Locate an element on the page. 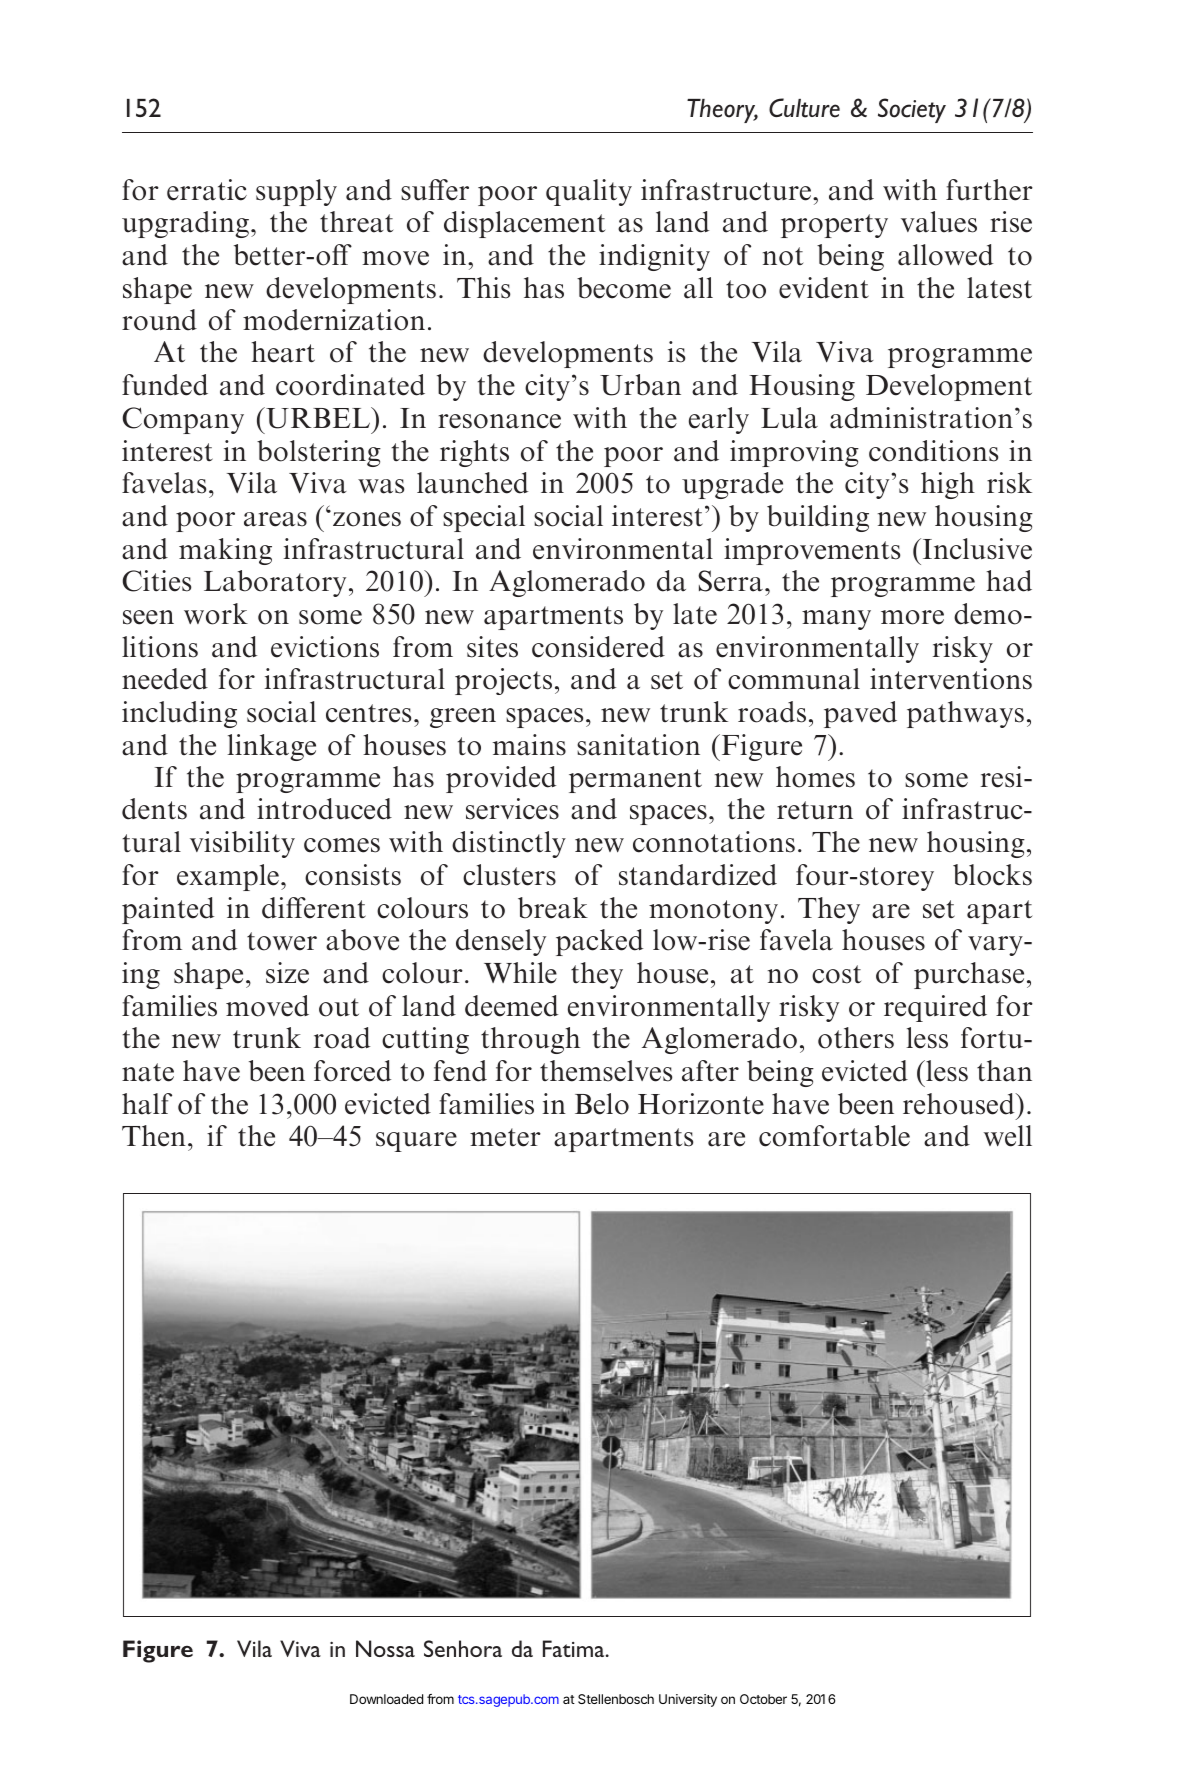  Fatima is located at coordinates (575, 1648).
